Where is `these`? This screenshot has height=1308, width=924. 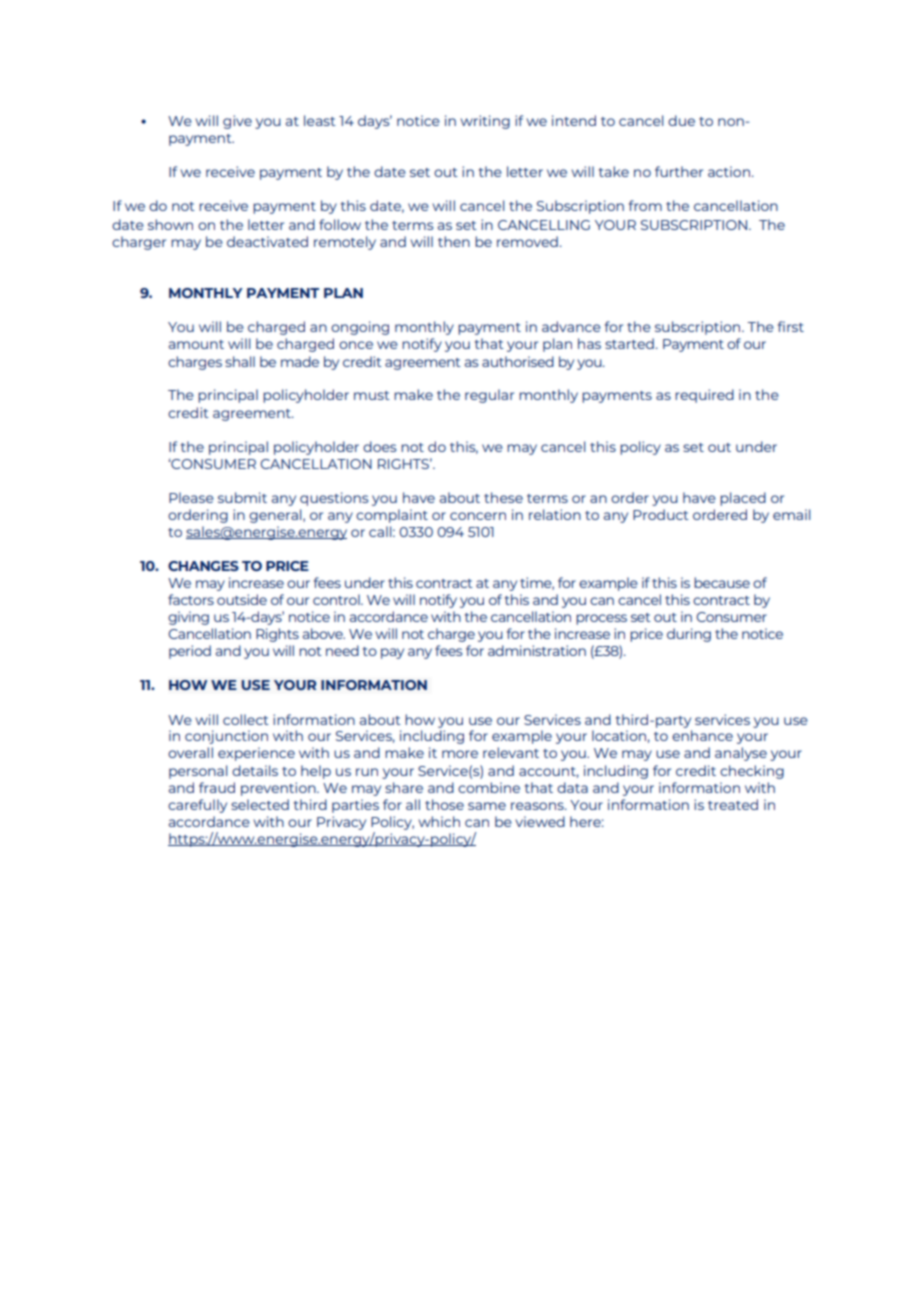 these is located at coordinates (503, 497).
